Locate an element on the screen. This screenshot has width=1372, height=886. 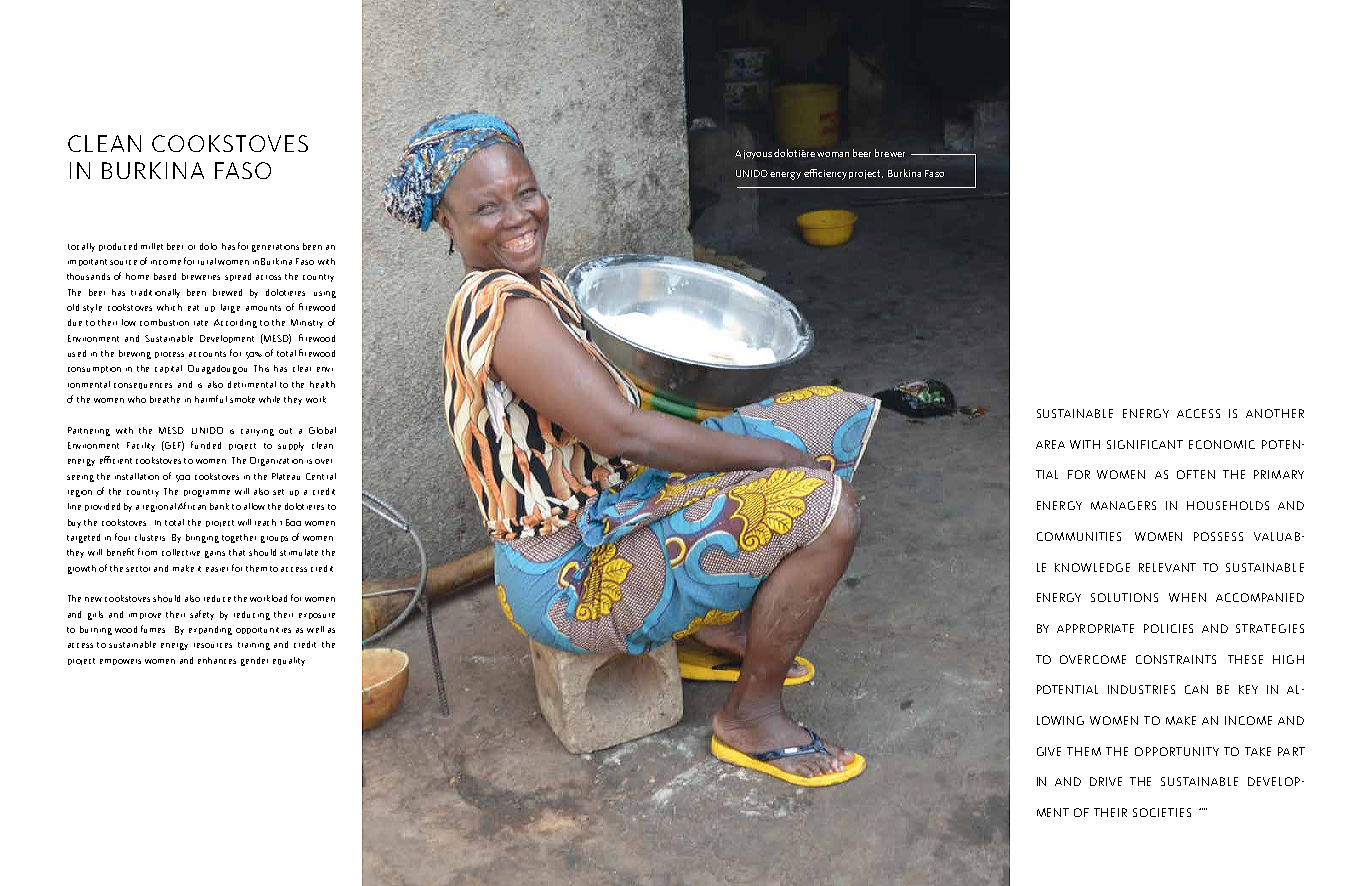
bringing is located at coordinates (202, 538).
